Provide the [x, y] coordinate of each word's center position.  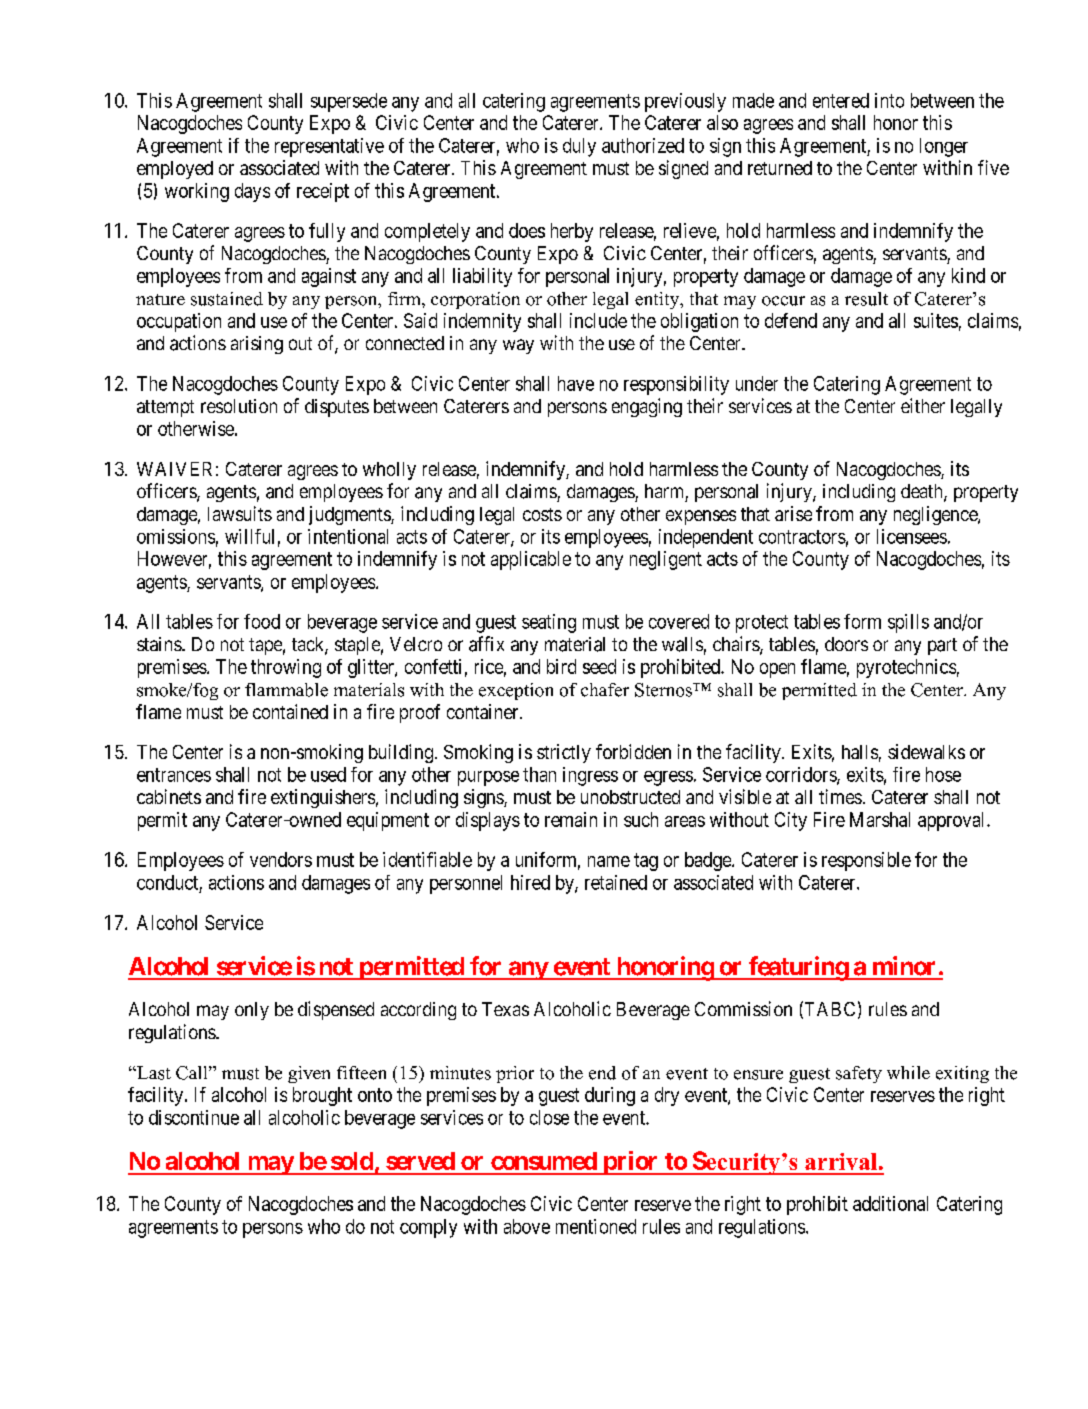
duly [579, 147]
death [923, 492]
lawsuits [240, 513]
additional [890, 1203]
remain [571, 819]
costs [542, 514]
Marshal [880, 819]
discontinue [194, 1117]
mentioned [596, 1226]
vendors [281, 859]
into [889, 100]
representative [329, 147]
